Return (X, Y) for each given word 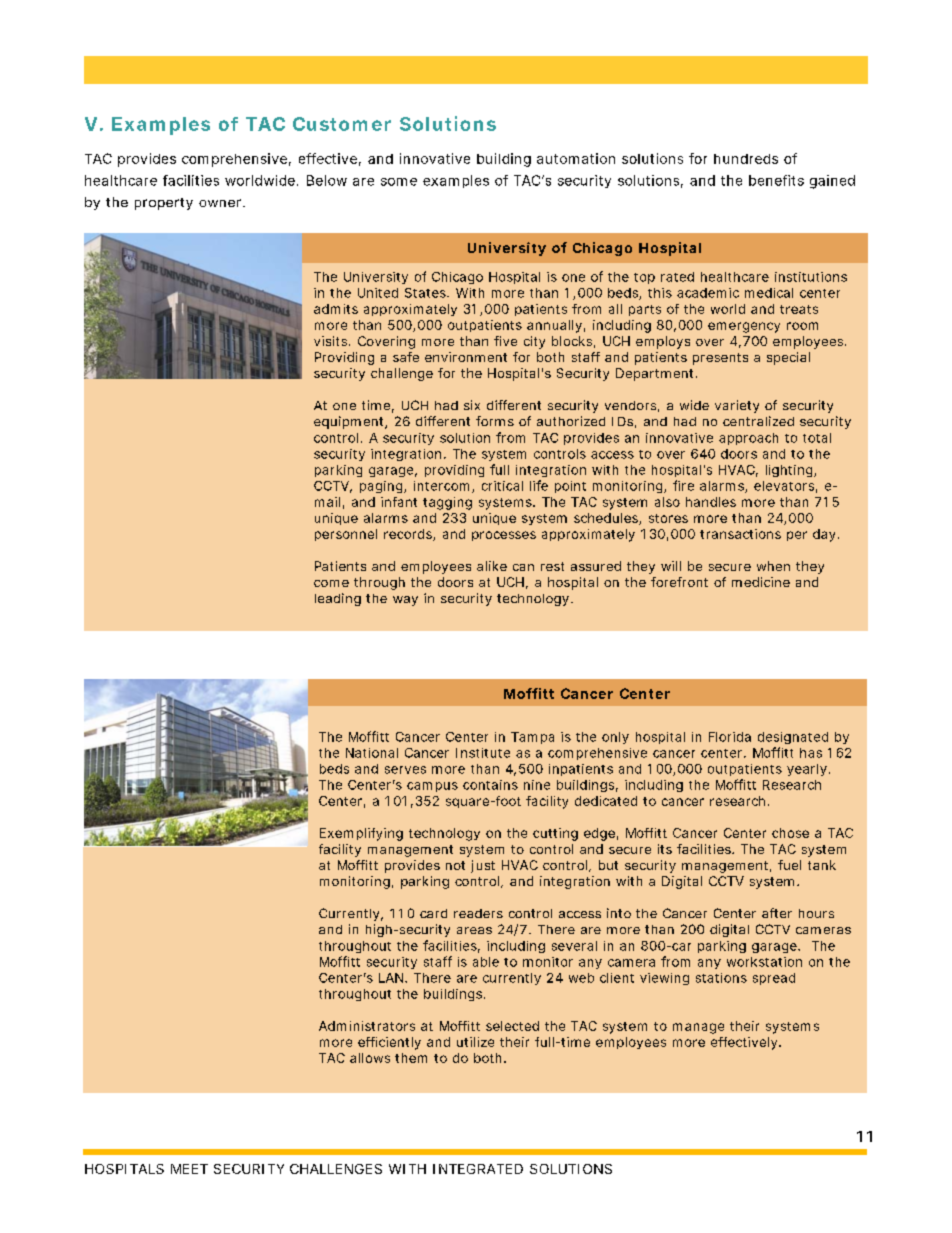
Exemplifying (361, 834)
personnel (346, 535)
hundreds (746, 159)
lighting (790, 471)
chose (790, 833)
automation (576, 158)
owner (221, 203)
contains (490, 785)
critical (502, 486)
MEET (189, 1169)
